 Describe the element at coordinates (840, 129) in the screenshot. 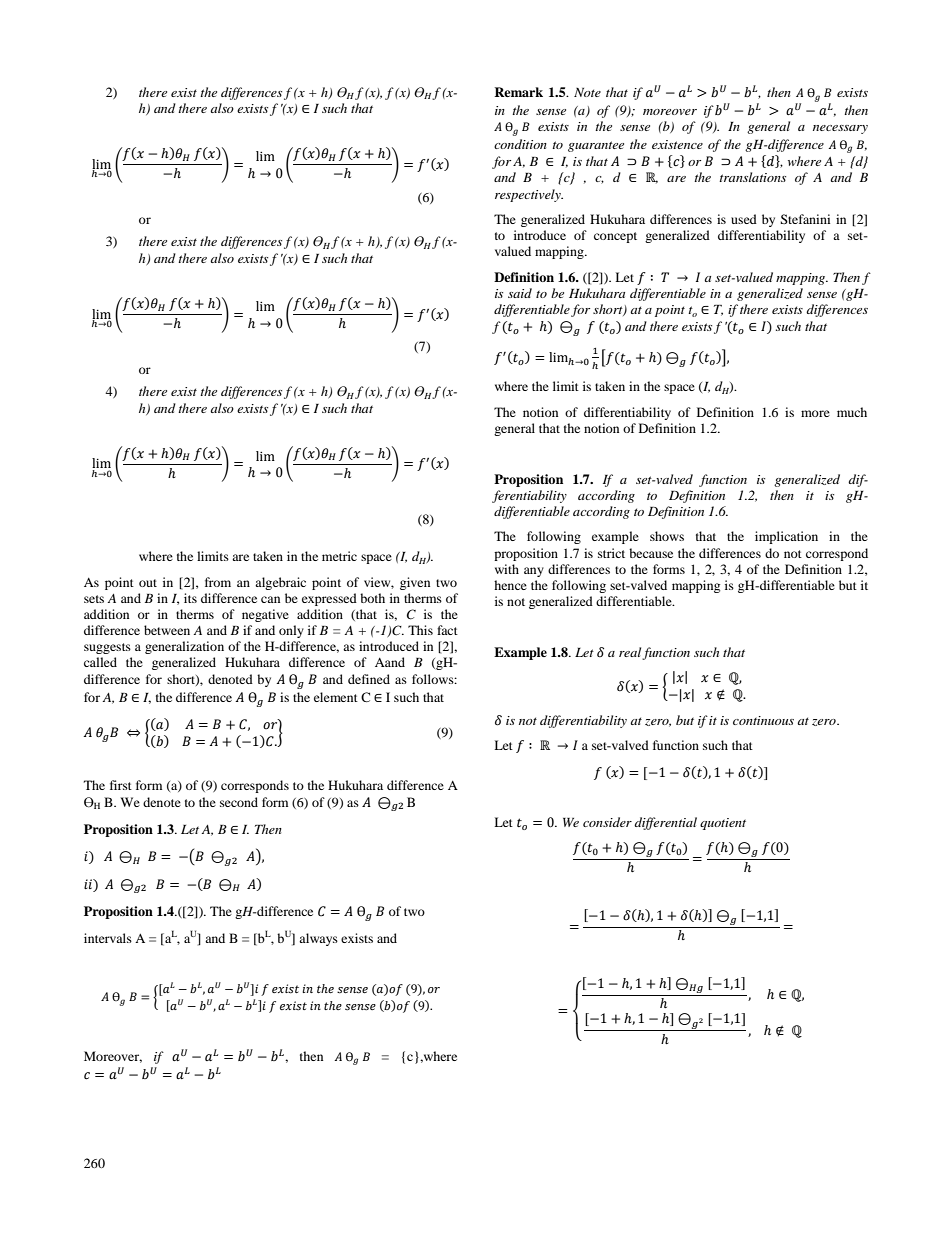

I see `necessary` at that location.
